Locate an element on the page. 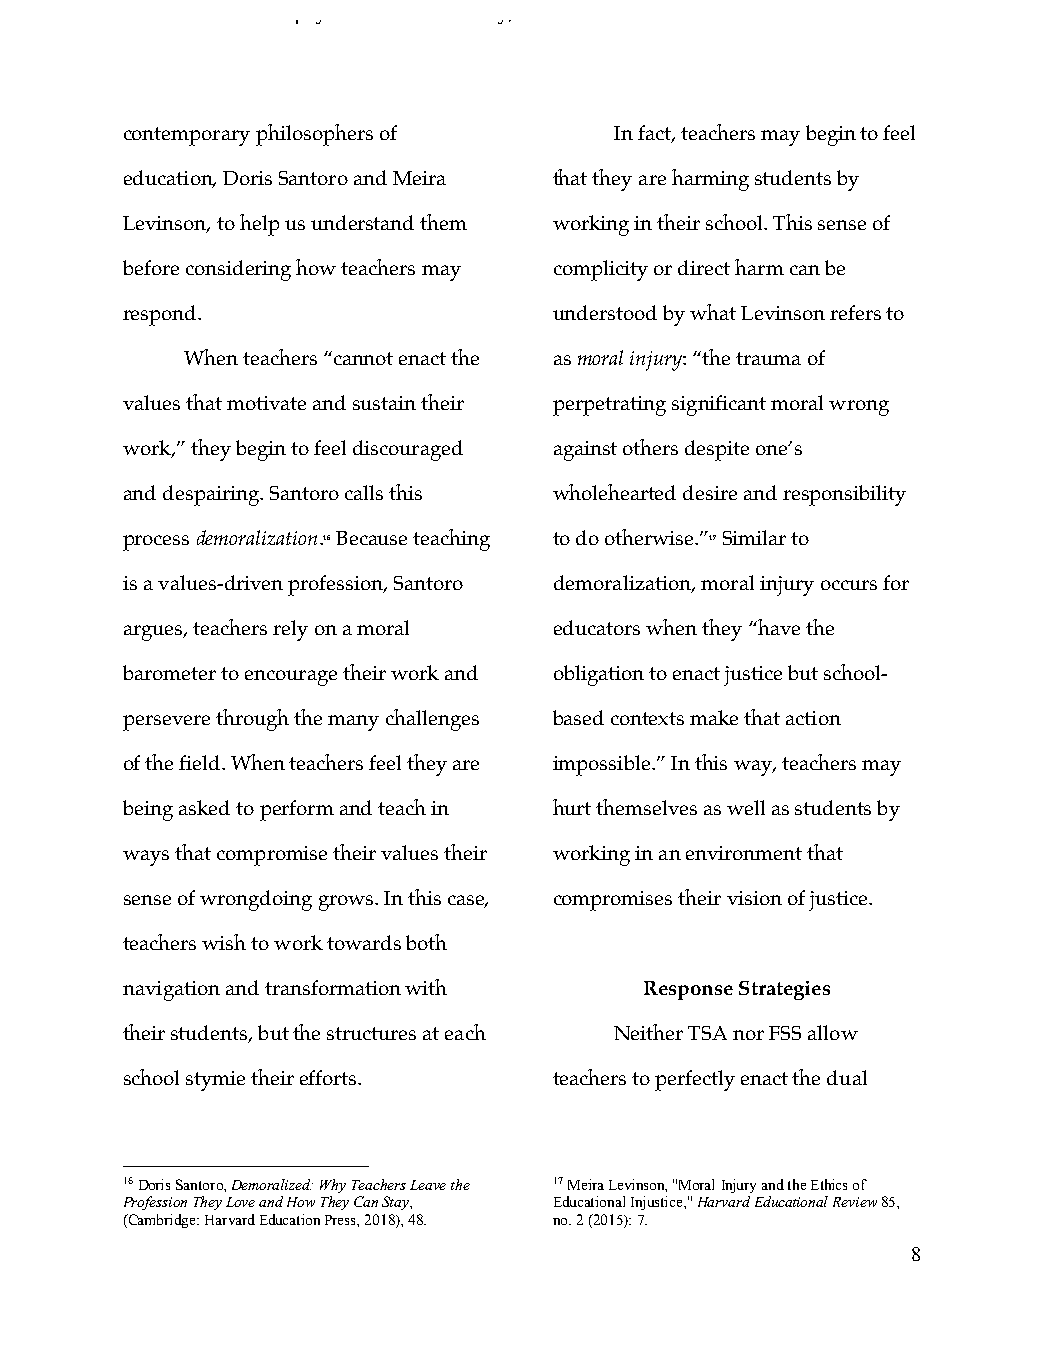 The width and height of the document is (1044, 1351). contemporary is located at coordinates (187, 136).
